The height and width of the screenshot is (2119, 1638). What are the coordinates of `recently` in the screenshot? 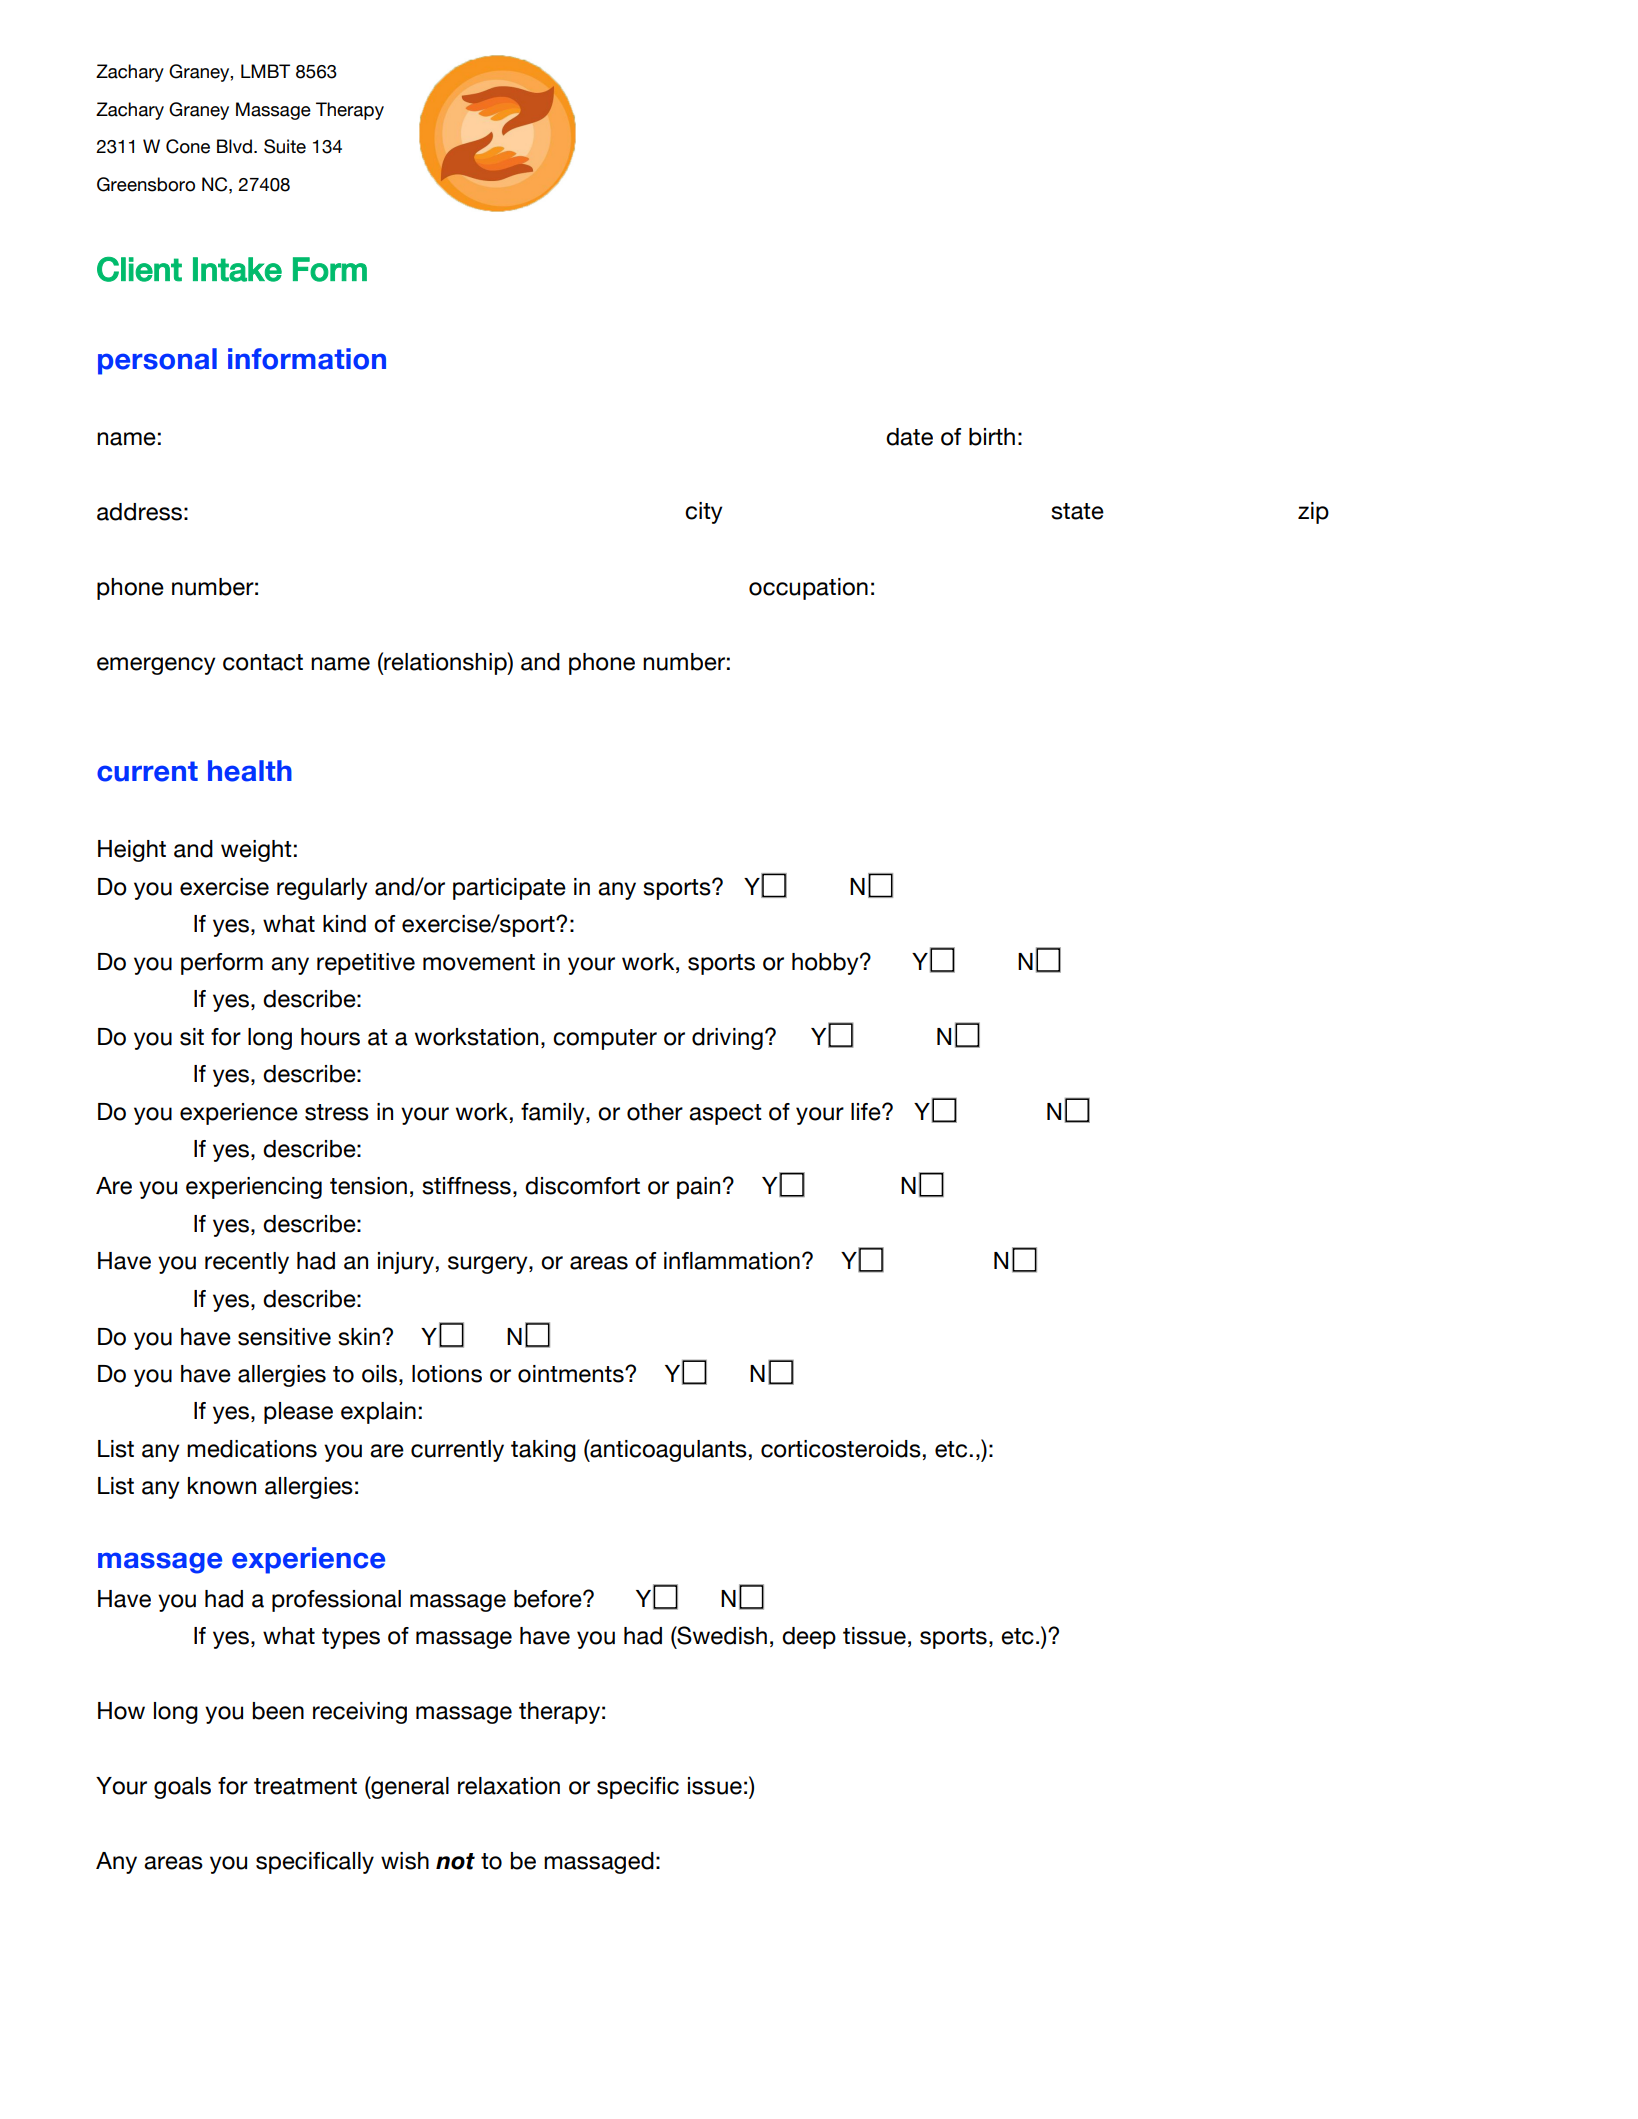 It's located at (247, 1263).
